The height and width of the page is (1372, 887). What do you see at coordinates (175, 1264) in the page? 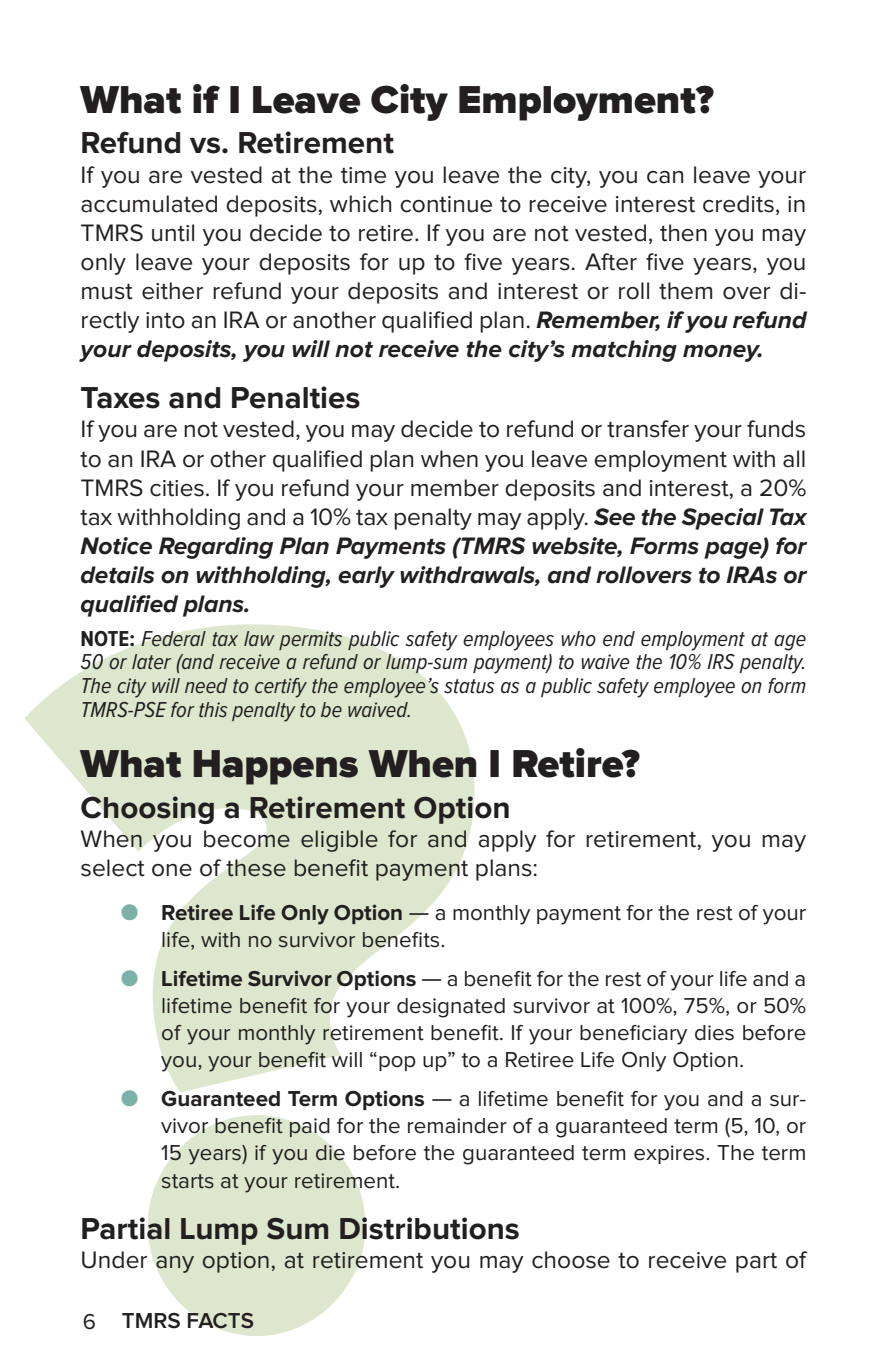
I see `any` at bounding box center [175, 1264].
